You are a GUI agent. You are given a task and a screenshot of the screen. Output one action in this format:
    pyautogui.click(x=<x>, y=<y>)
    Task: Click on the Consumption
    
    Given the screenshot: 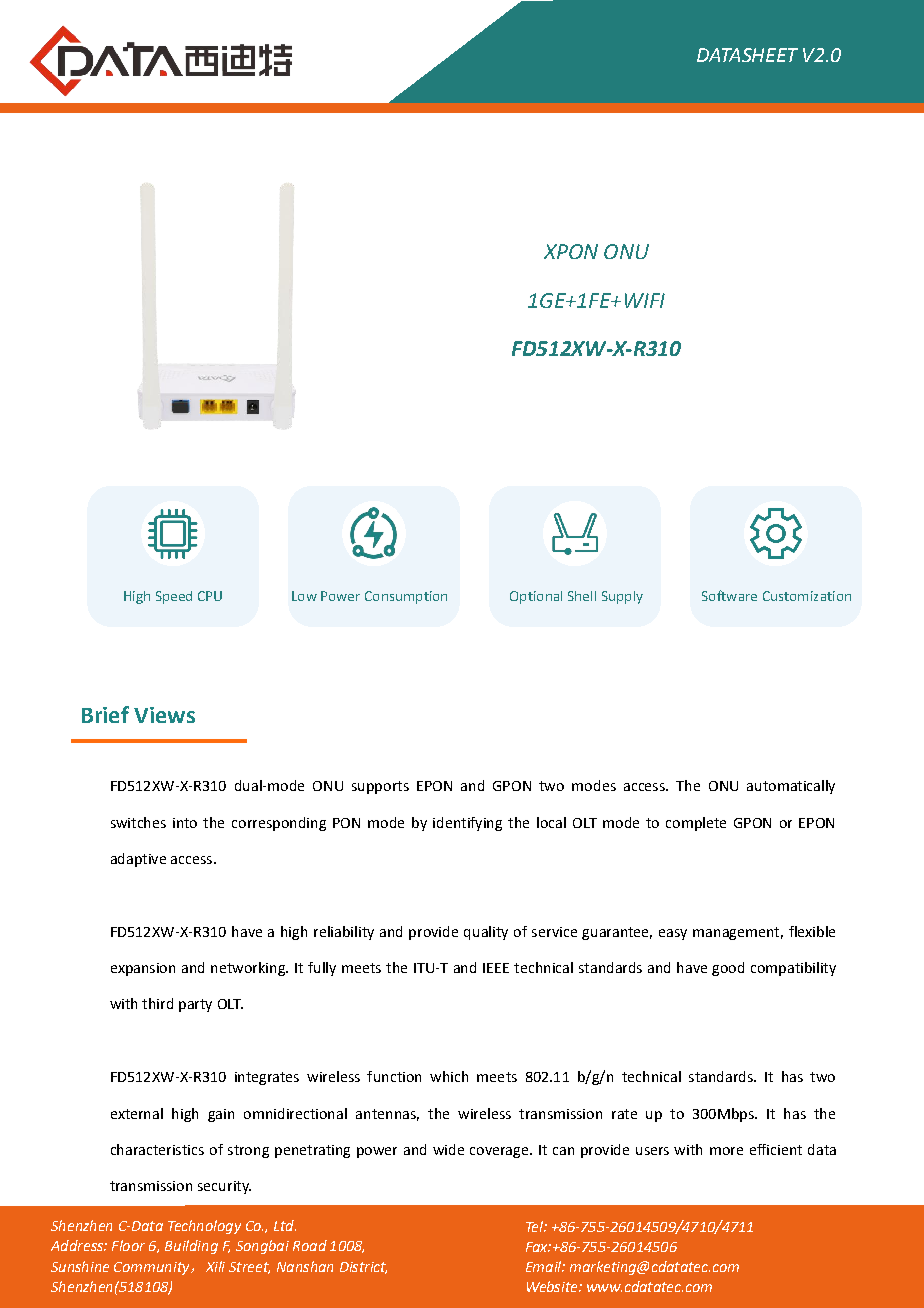 What is the action you would take?
    pyautogui.click(x=406, y=597)
